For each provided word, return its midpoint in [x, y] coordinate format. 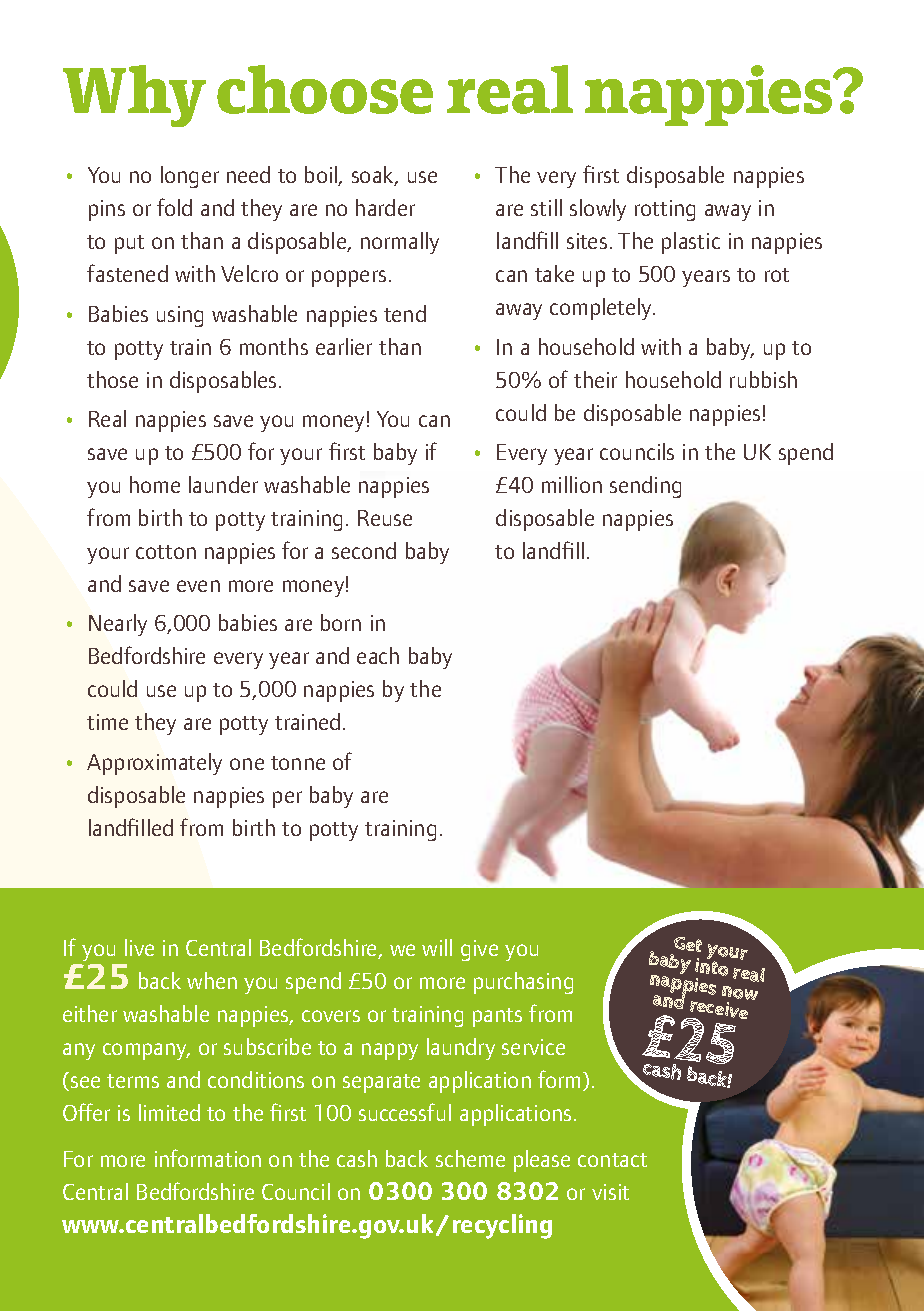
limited [169, 1112]
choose [325, 89]
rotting [665, 210]
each [378, 655]
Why [134, 96]
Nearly [118, 625]
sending [645, 487]
